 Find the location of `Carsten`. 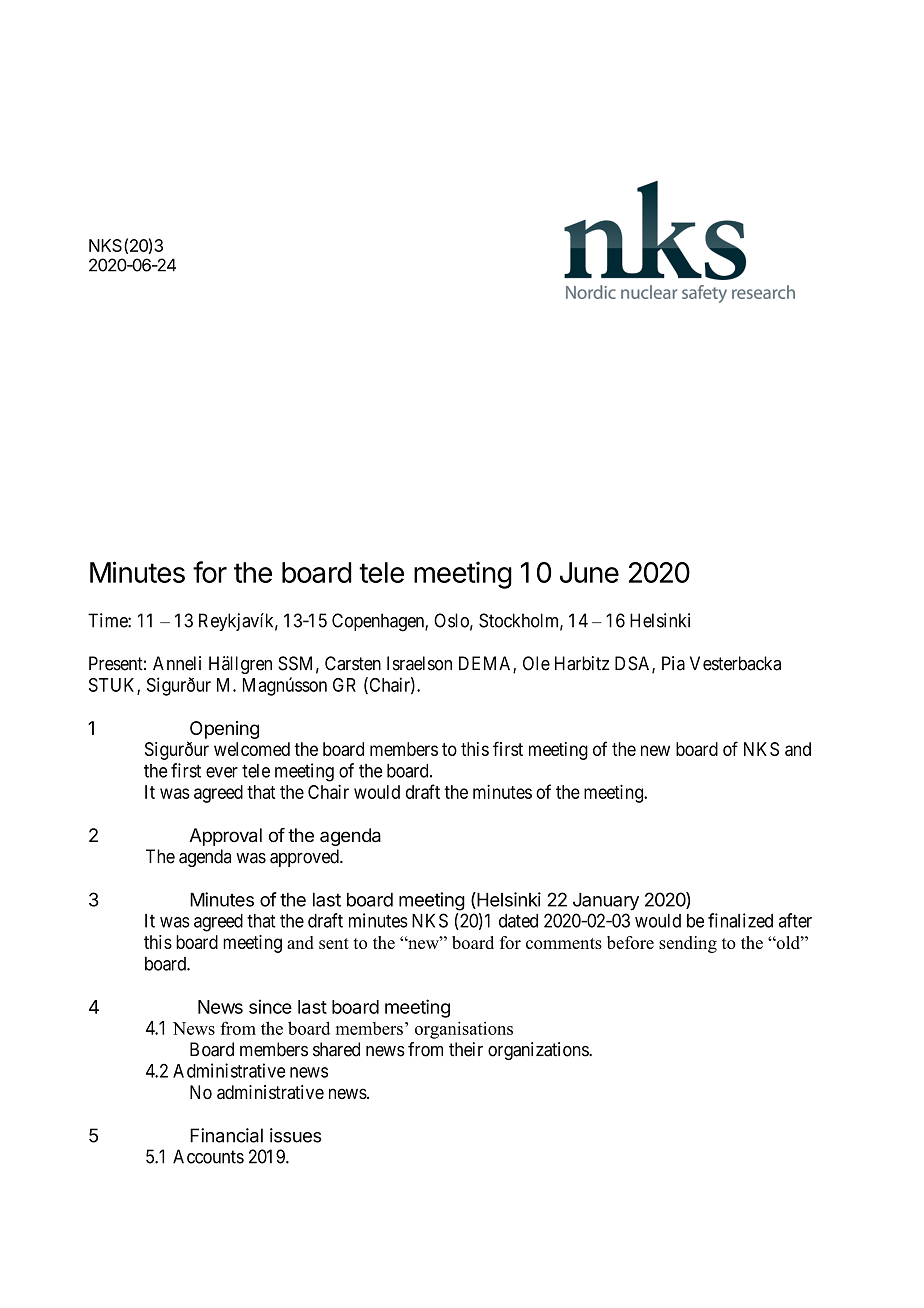

Carsten is located at coordinates (353, 663).
